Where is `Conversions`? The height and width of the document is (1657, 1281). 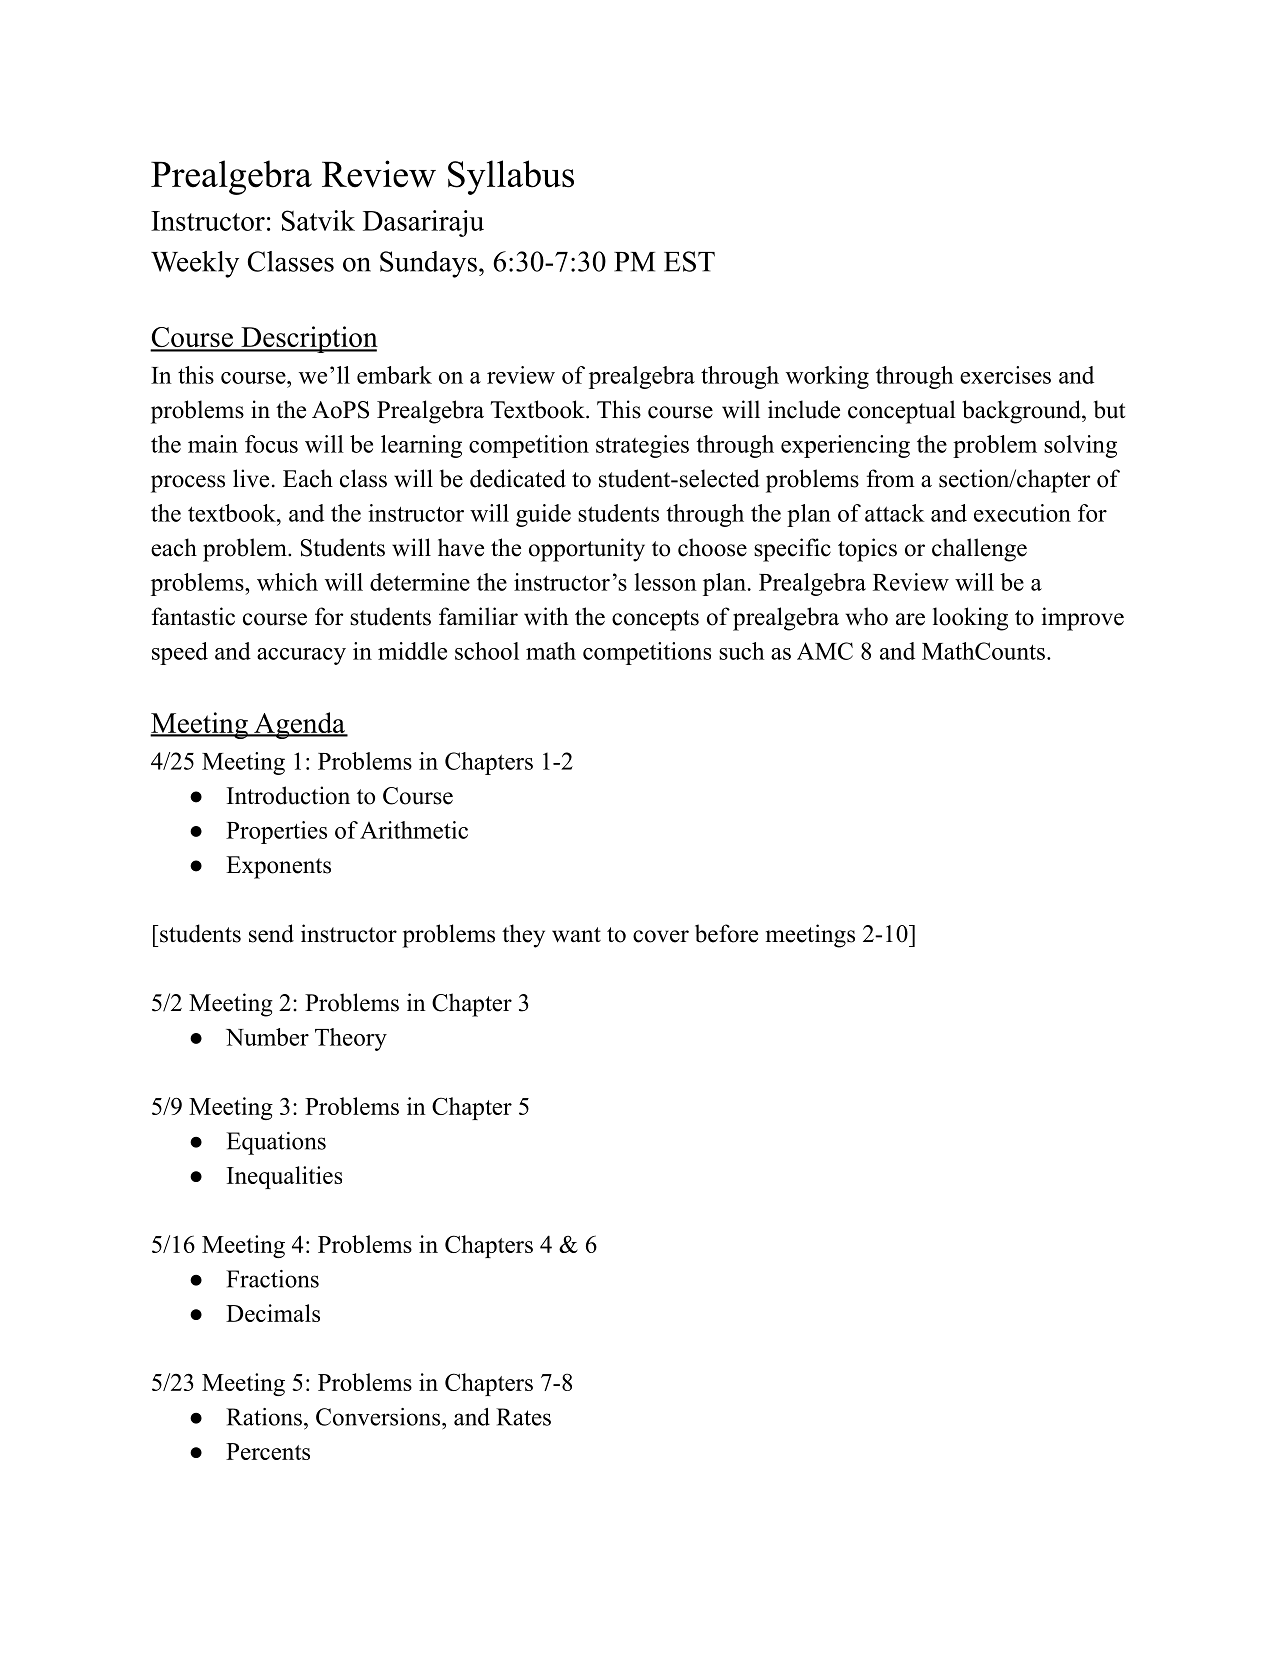
Conversions is located at coordinates (378, 1417).
